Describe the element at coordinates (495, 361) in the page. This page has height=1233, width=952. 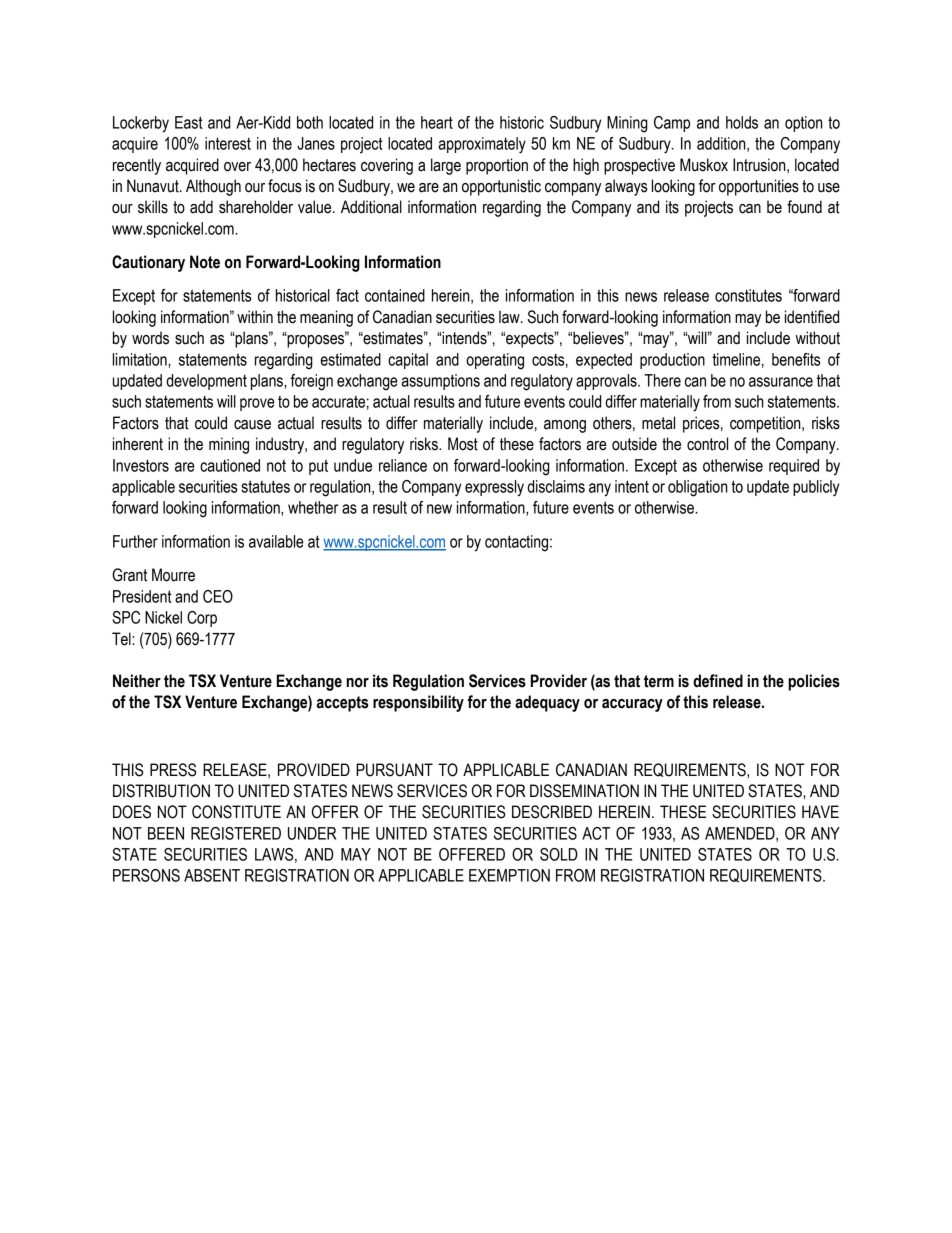
I see `operating` at that location.
